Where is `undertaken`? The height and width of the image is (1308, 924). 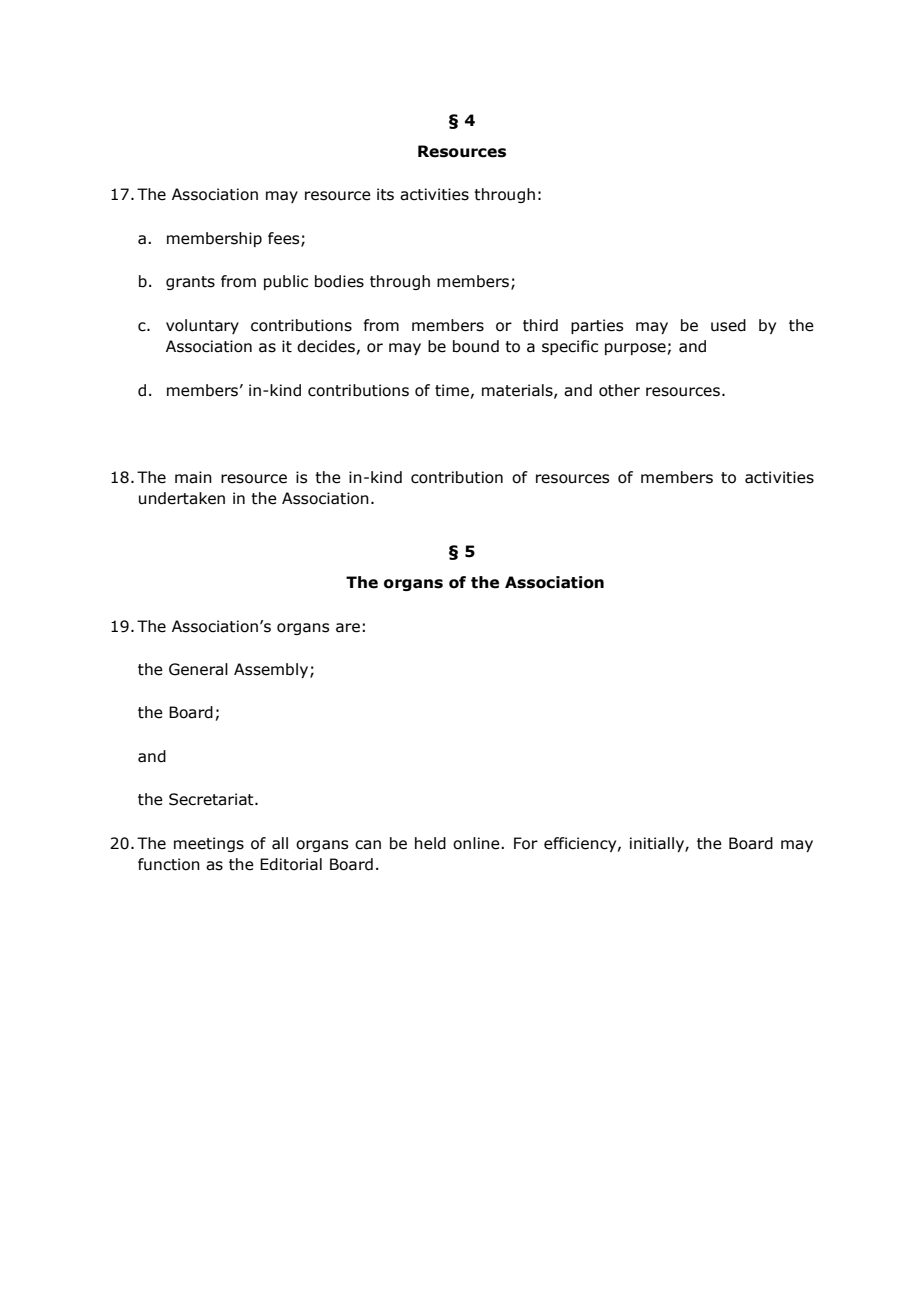
undertaken is located at coordinates (182, 498).
